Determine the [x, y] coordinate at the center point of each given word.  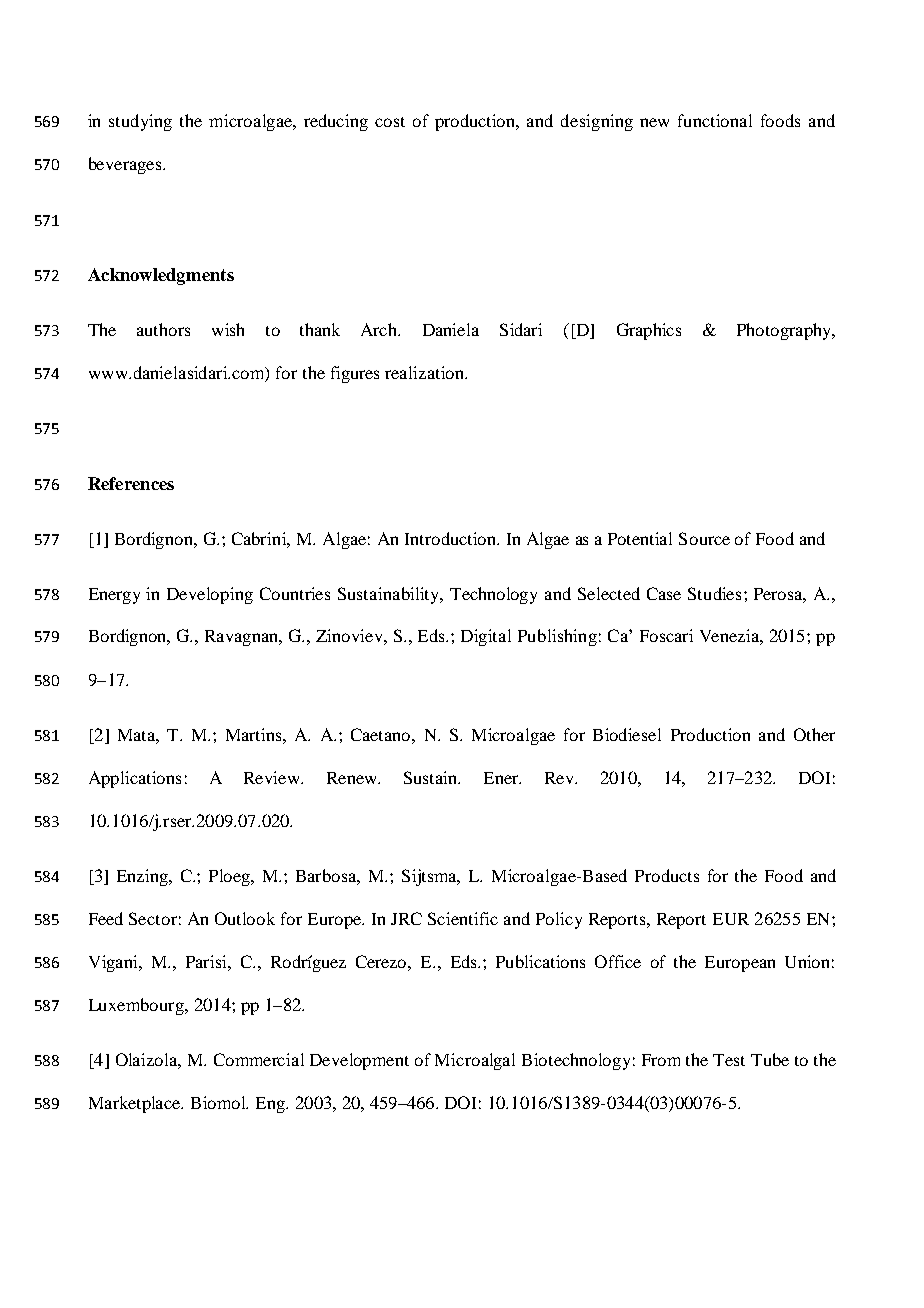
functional [715, 120]
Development [359, 1061]
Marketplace [136, 1104]
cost [390, 122]
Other [814, 734]
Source [704, 538]
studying [140, 122]
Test [729, 1060]
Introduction [451, 538]
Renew [353, 778]
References [131, 483]
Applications [135, 779]
